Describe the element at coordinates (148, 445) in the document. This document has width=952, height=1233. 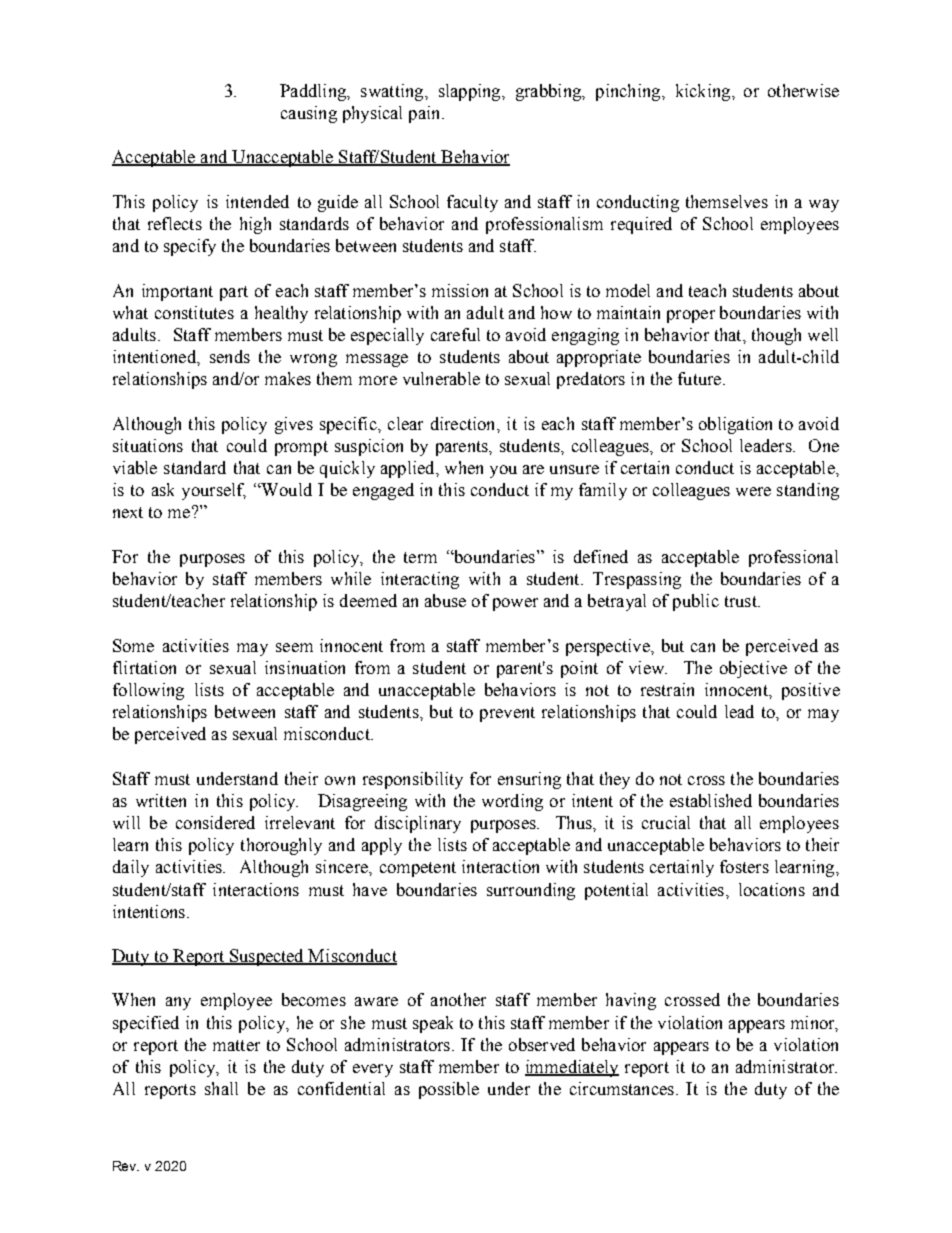
I see `situations` at that location.
